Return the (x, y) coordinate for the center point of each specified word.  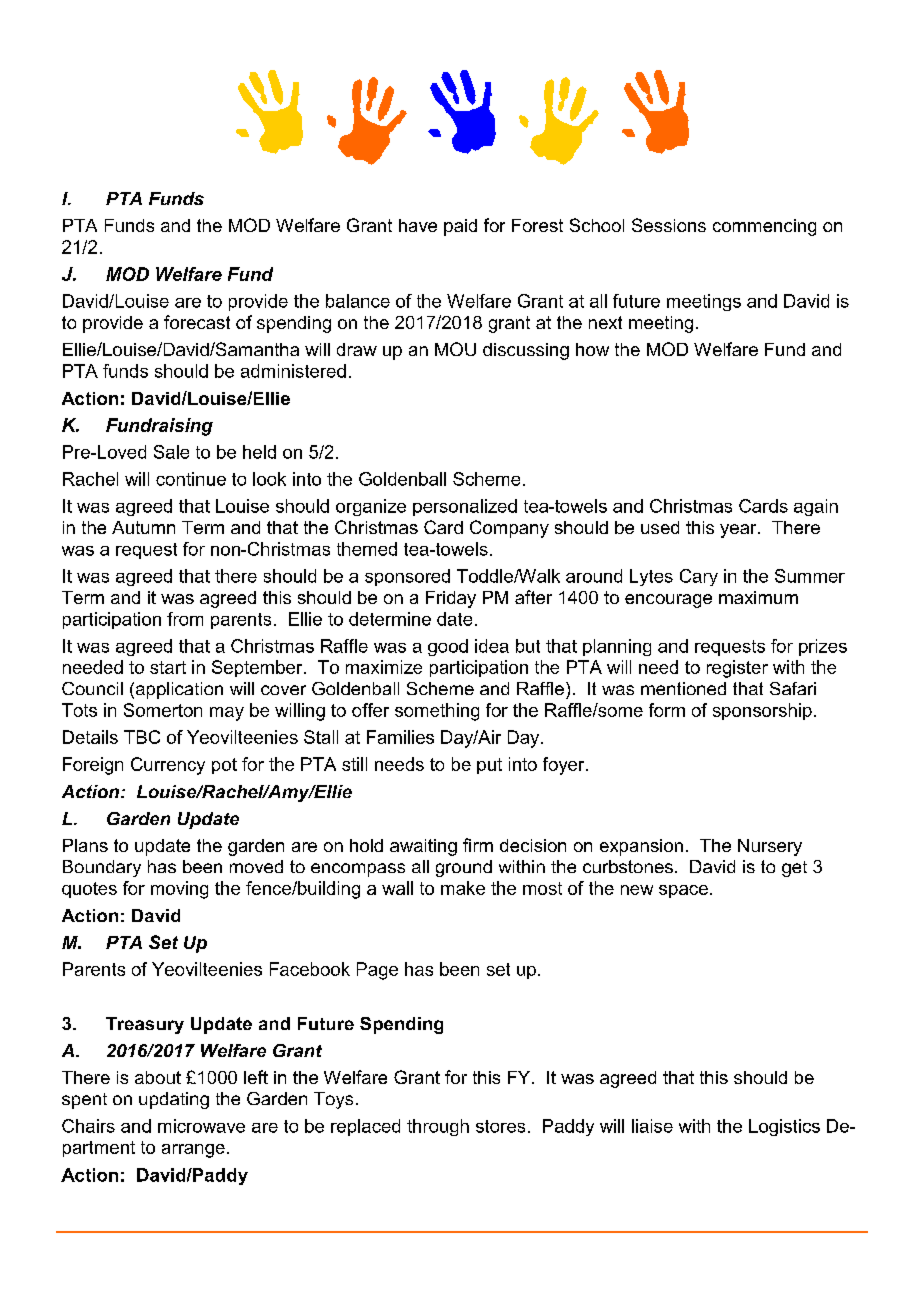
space (683, 891)
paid (460, 227)
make (463, 888)
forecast (197, 322)
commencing (764, 227)
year (739, 531)
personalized (465, 507)
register (737, 669)
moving (179, 890)
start (168, 667)
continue (191, 479)
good (448, 647)
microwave (201, 1126)
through (438, 1127)
